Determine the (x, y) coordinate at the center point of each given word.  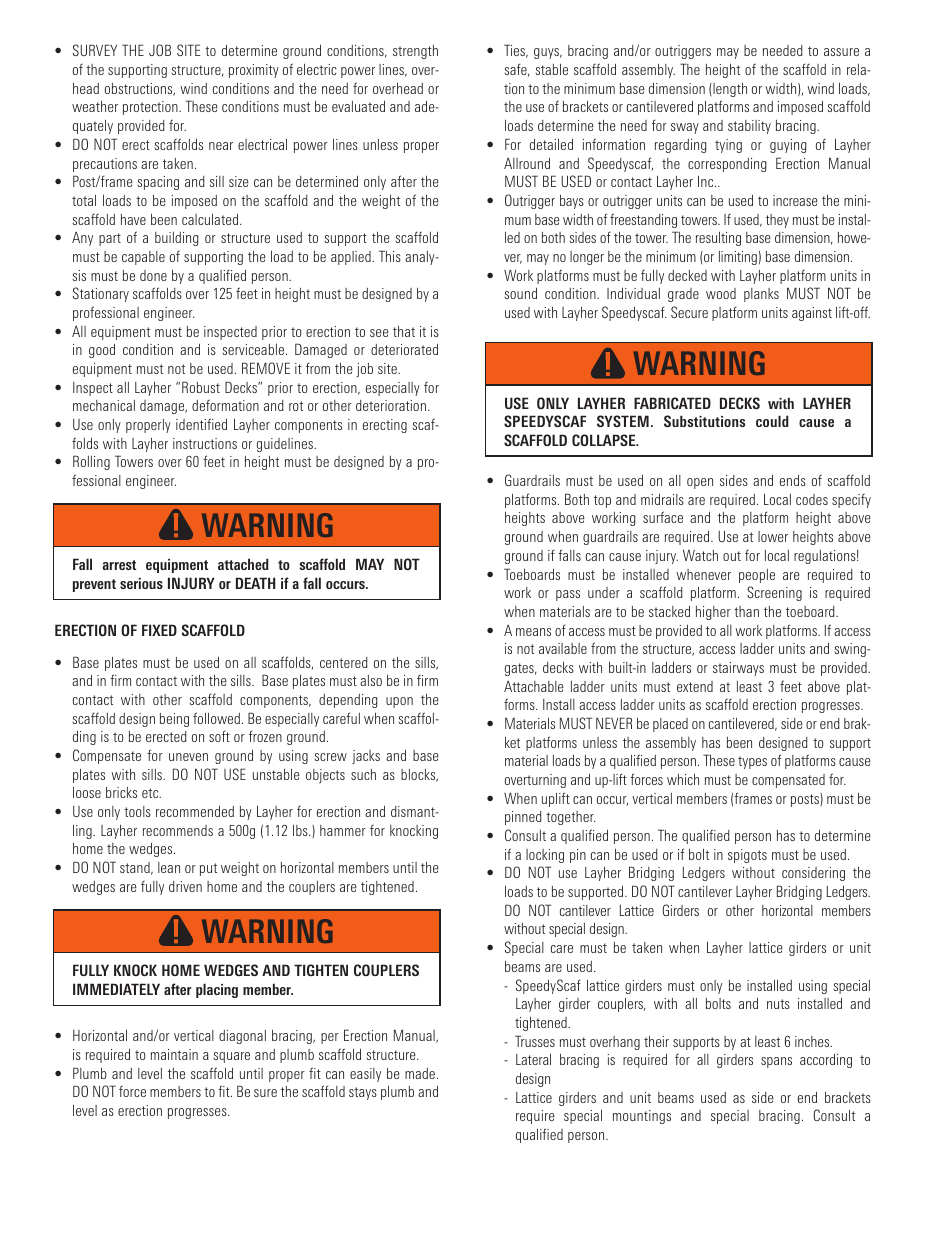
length (729, 90)
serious (141, 583)
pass (568, 595)
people (757, 576)
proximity (254, 71)
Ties (516, 51)
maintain (174, 1054)
